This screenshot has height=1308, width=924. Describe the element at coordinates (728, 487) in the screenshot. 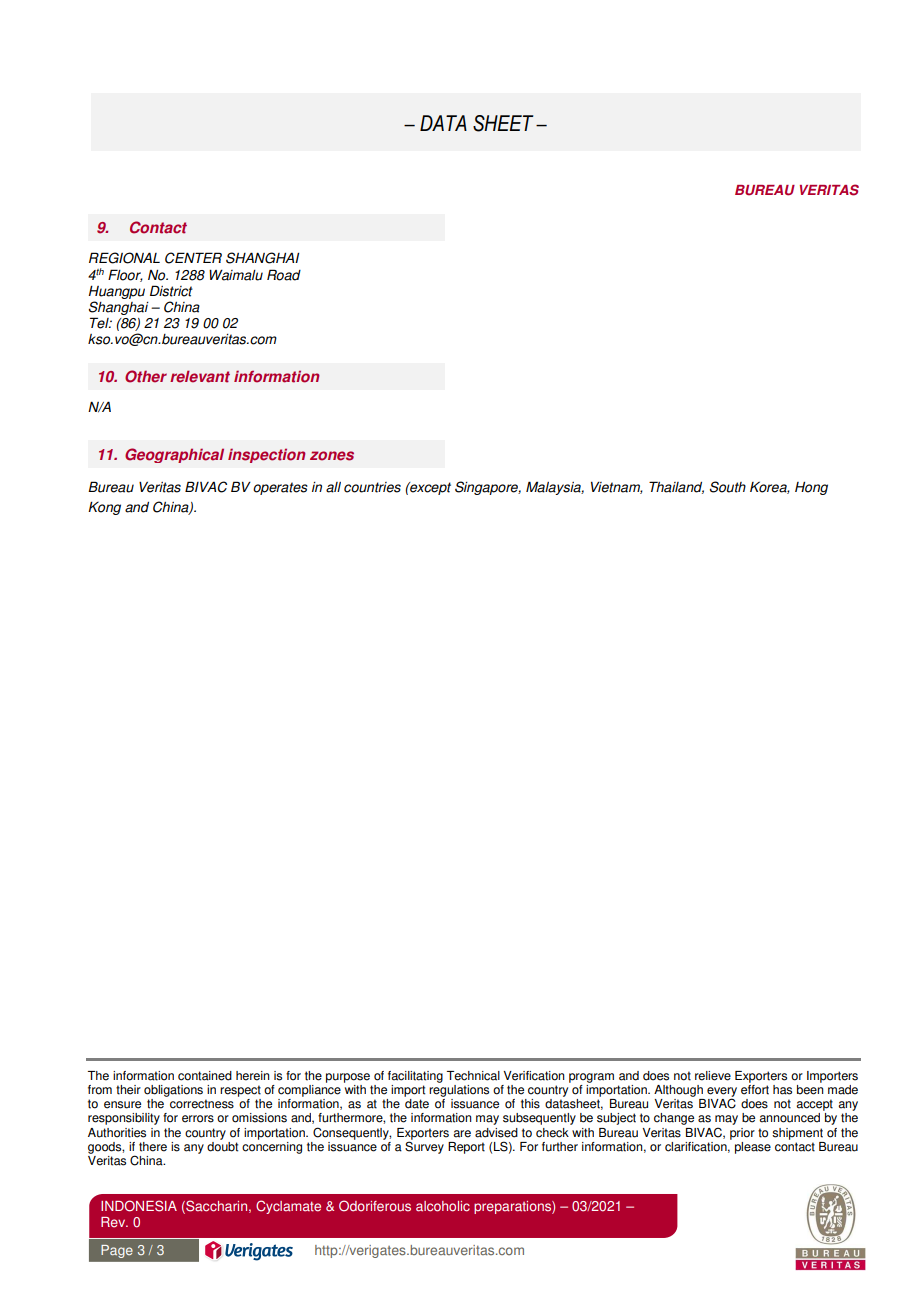

I see `South` at that location.
